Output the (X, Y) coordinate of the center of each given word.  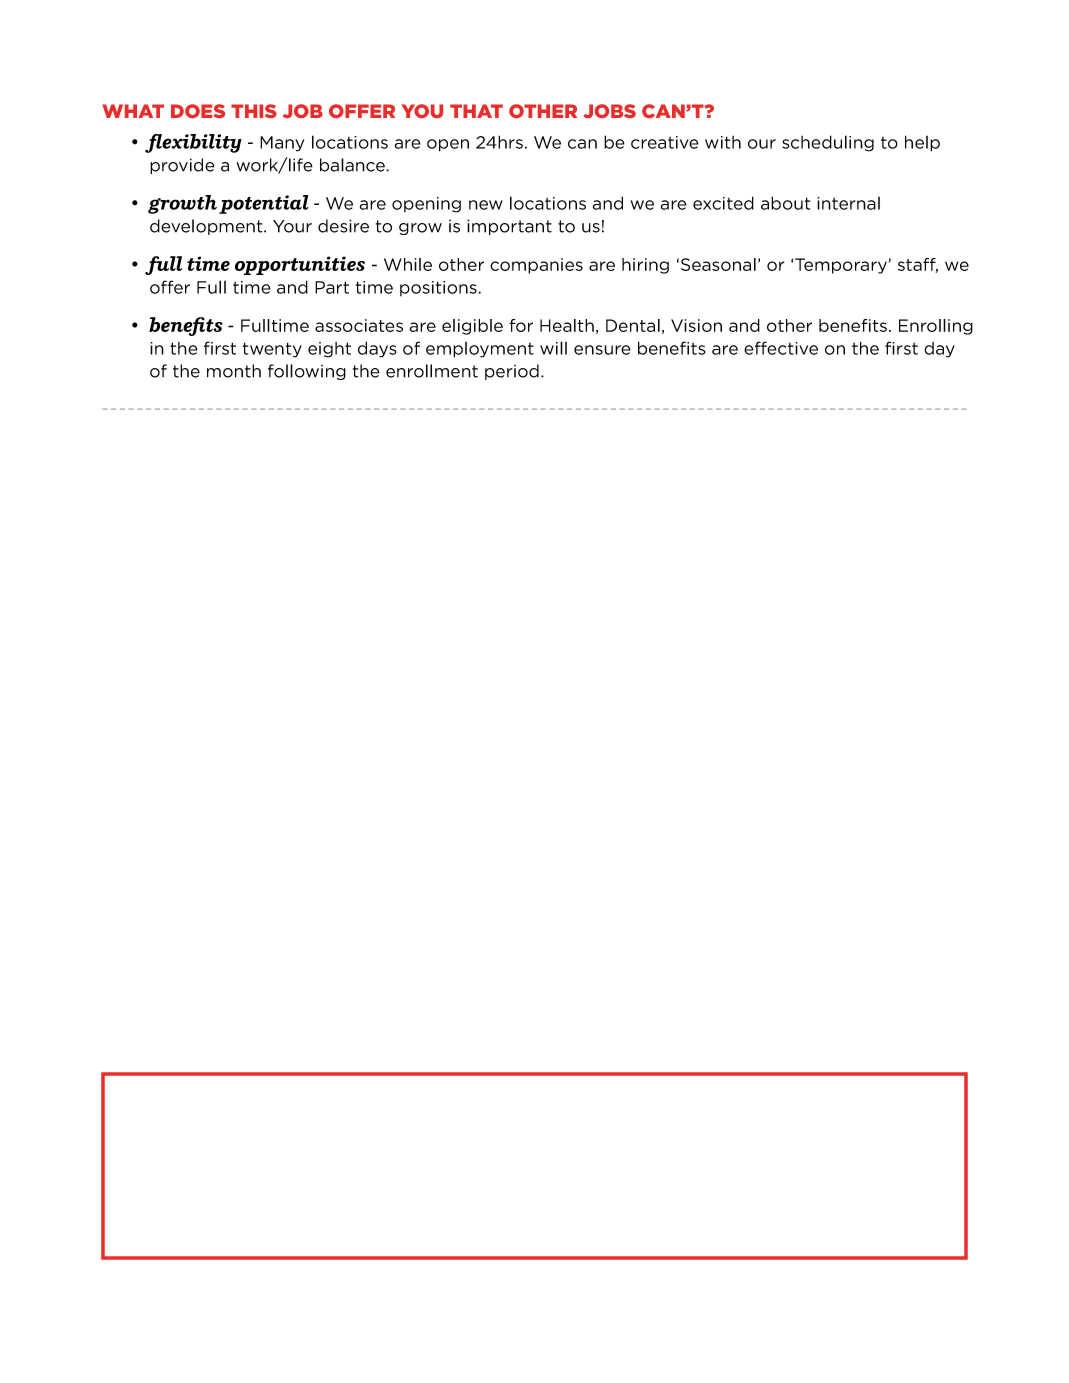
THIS (254, 111)
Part (332, 287)
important (509, 227)
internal (848, 203)
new (486, 205)
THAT (476, 111)
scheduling (828, 143)
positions (439, 288)
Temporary (841, 266)
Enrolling (936, 327)
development (207, 227)
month (234, 371)
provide (182, 166)
